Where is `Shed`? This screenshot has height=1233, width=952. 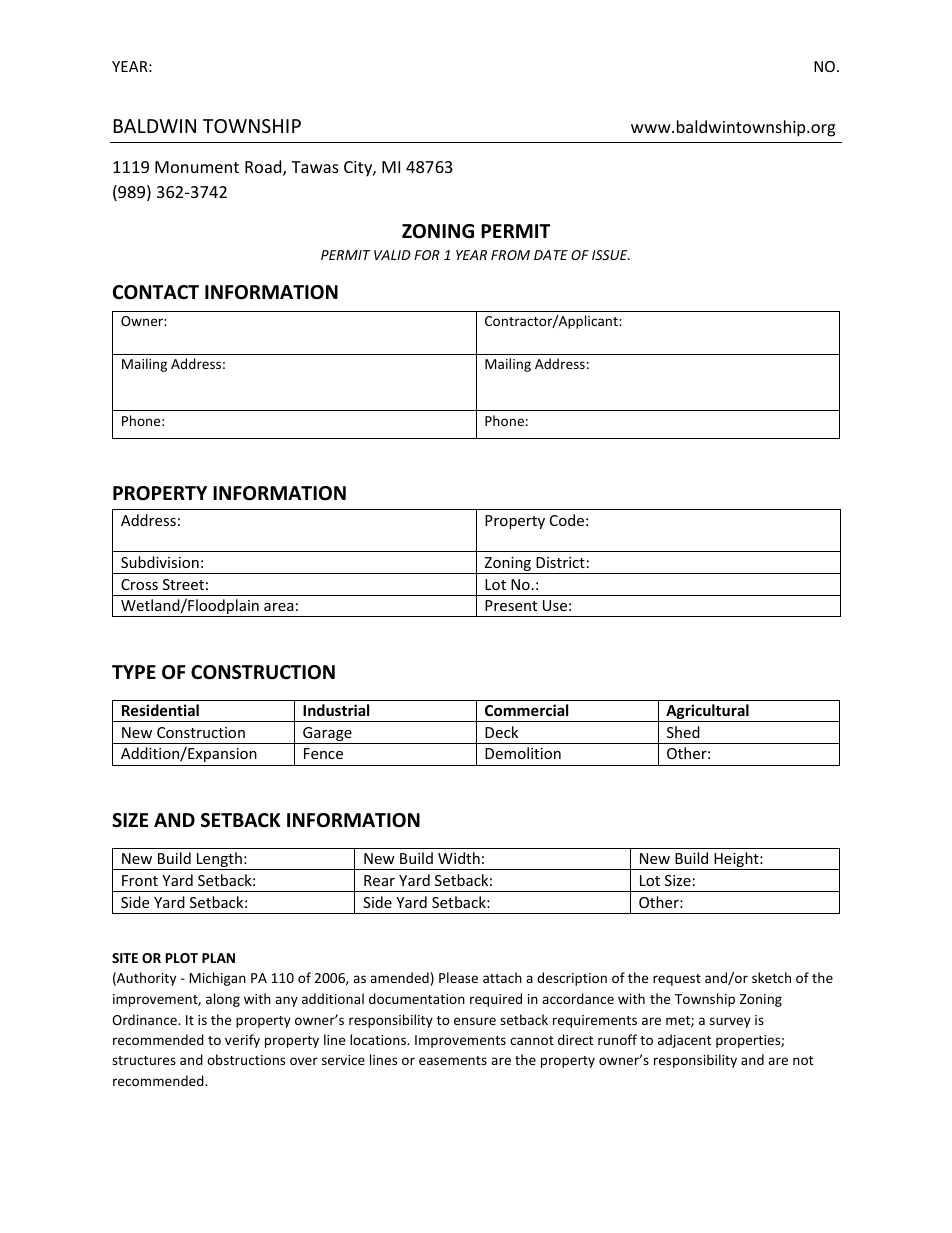
Shed is located at coordinates (683, 732).
